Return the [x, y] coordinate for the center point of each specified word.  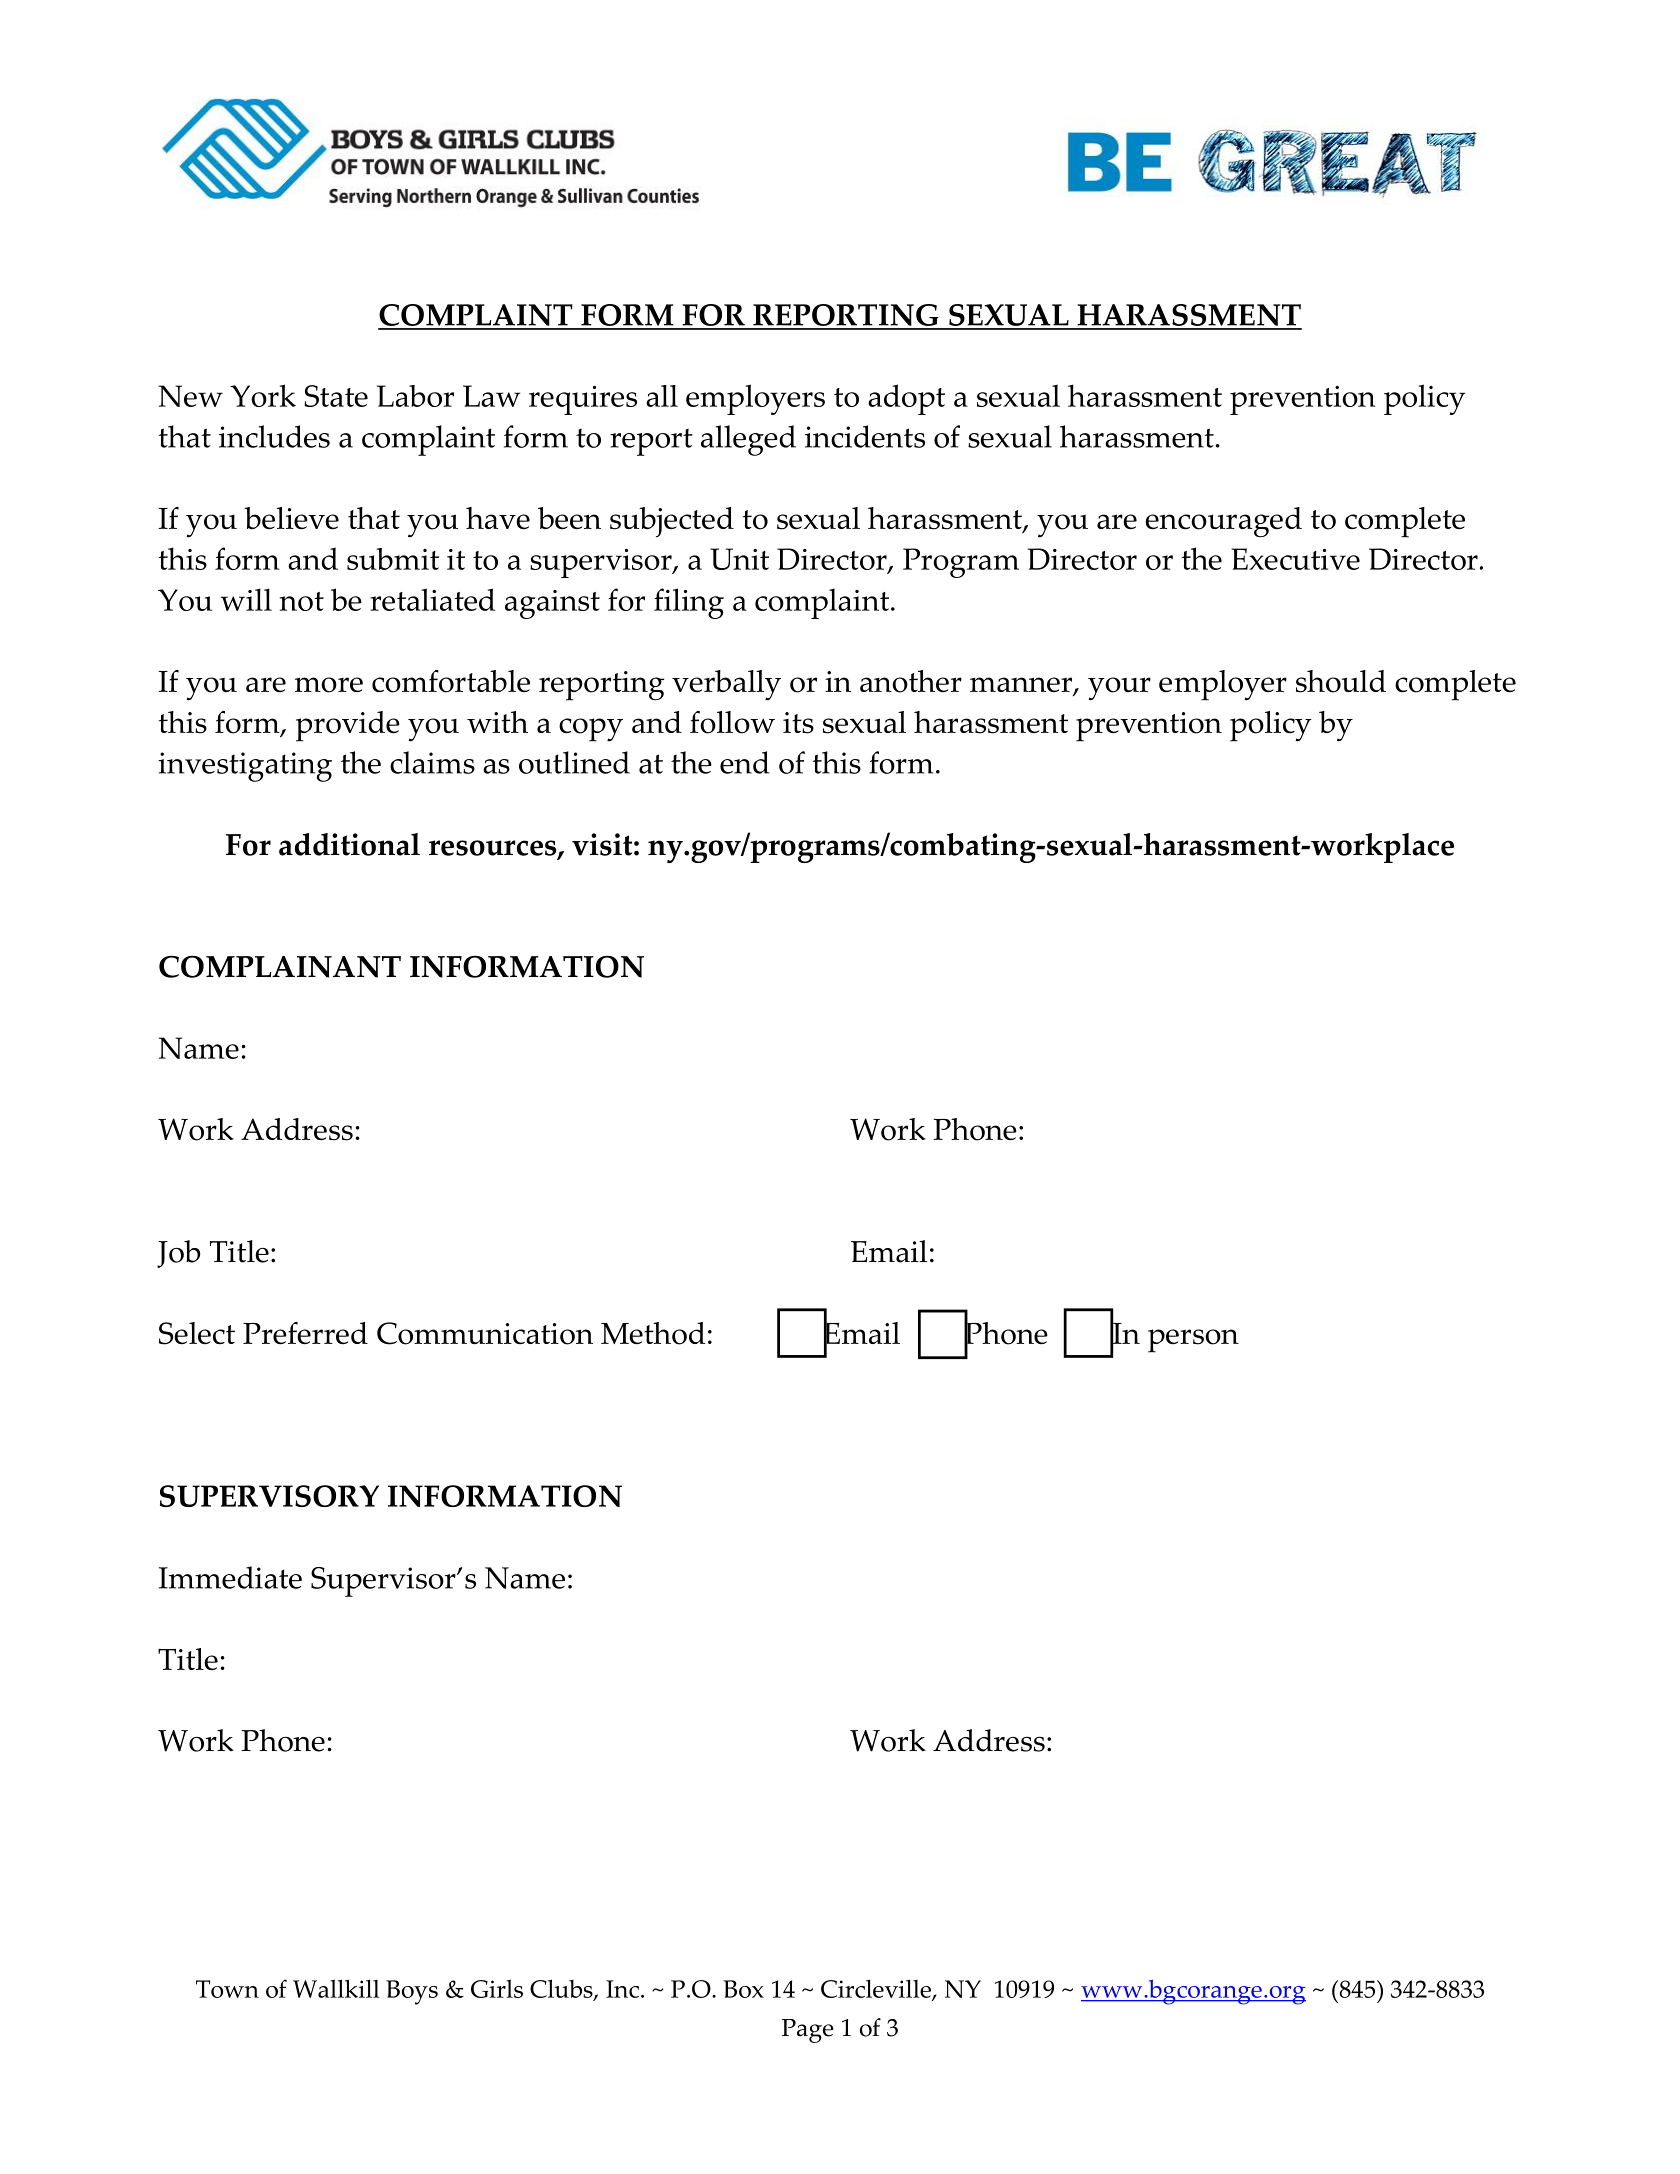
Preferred [305, 1333]
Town [227, 1989]
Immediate [230, 1577]
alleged [748, 440]
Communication [485, 1333]
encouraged [1223, 522]
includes [274, 436]
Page [808, 2031]
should [1341, 681]
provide [348, 726]
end [745, 762]
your [1119, 689]
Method [653, 1333]
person [1193, 1341]
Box [743, 1989]
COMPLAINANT [280, 966]
